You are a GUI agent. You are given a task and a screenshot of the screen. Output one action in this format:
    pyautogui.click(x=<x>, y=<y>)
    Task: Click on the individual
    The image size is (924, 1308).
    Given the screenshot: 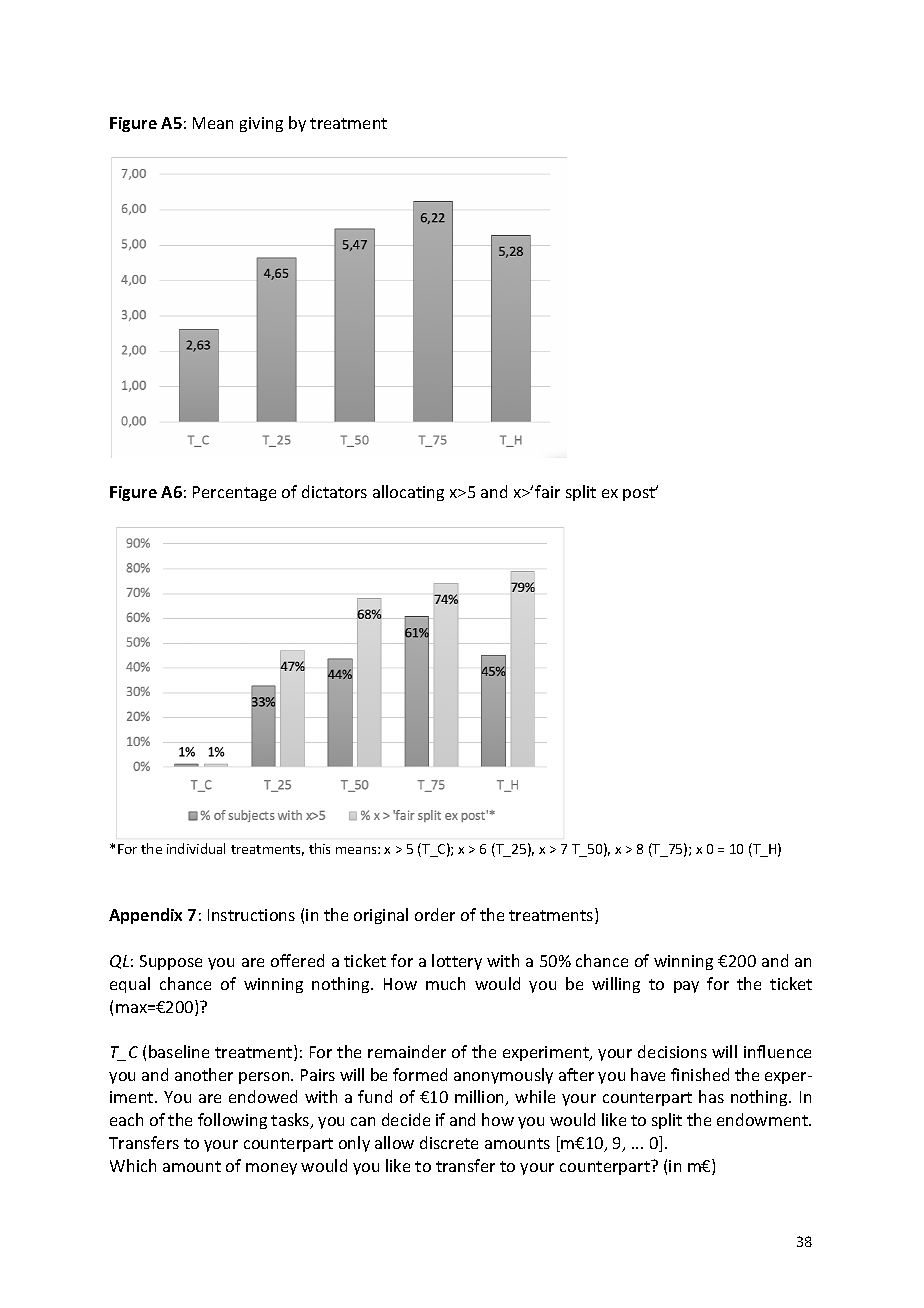 What is the action you would take?
    pyautogui.click(x=196, y=848)
